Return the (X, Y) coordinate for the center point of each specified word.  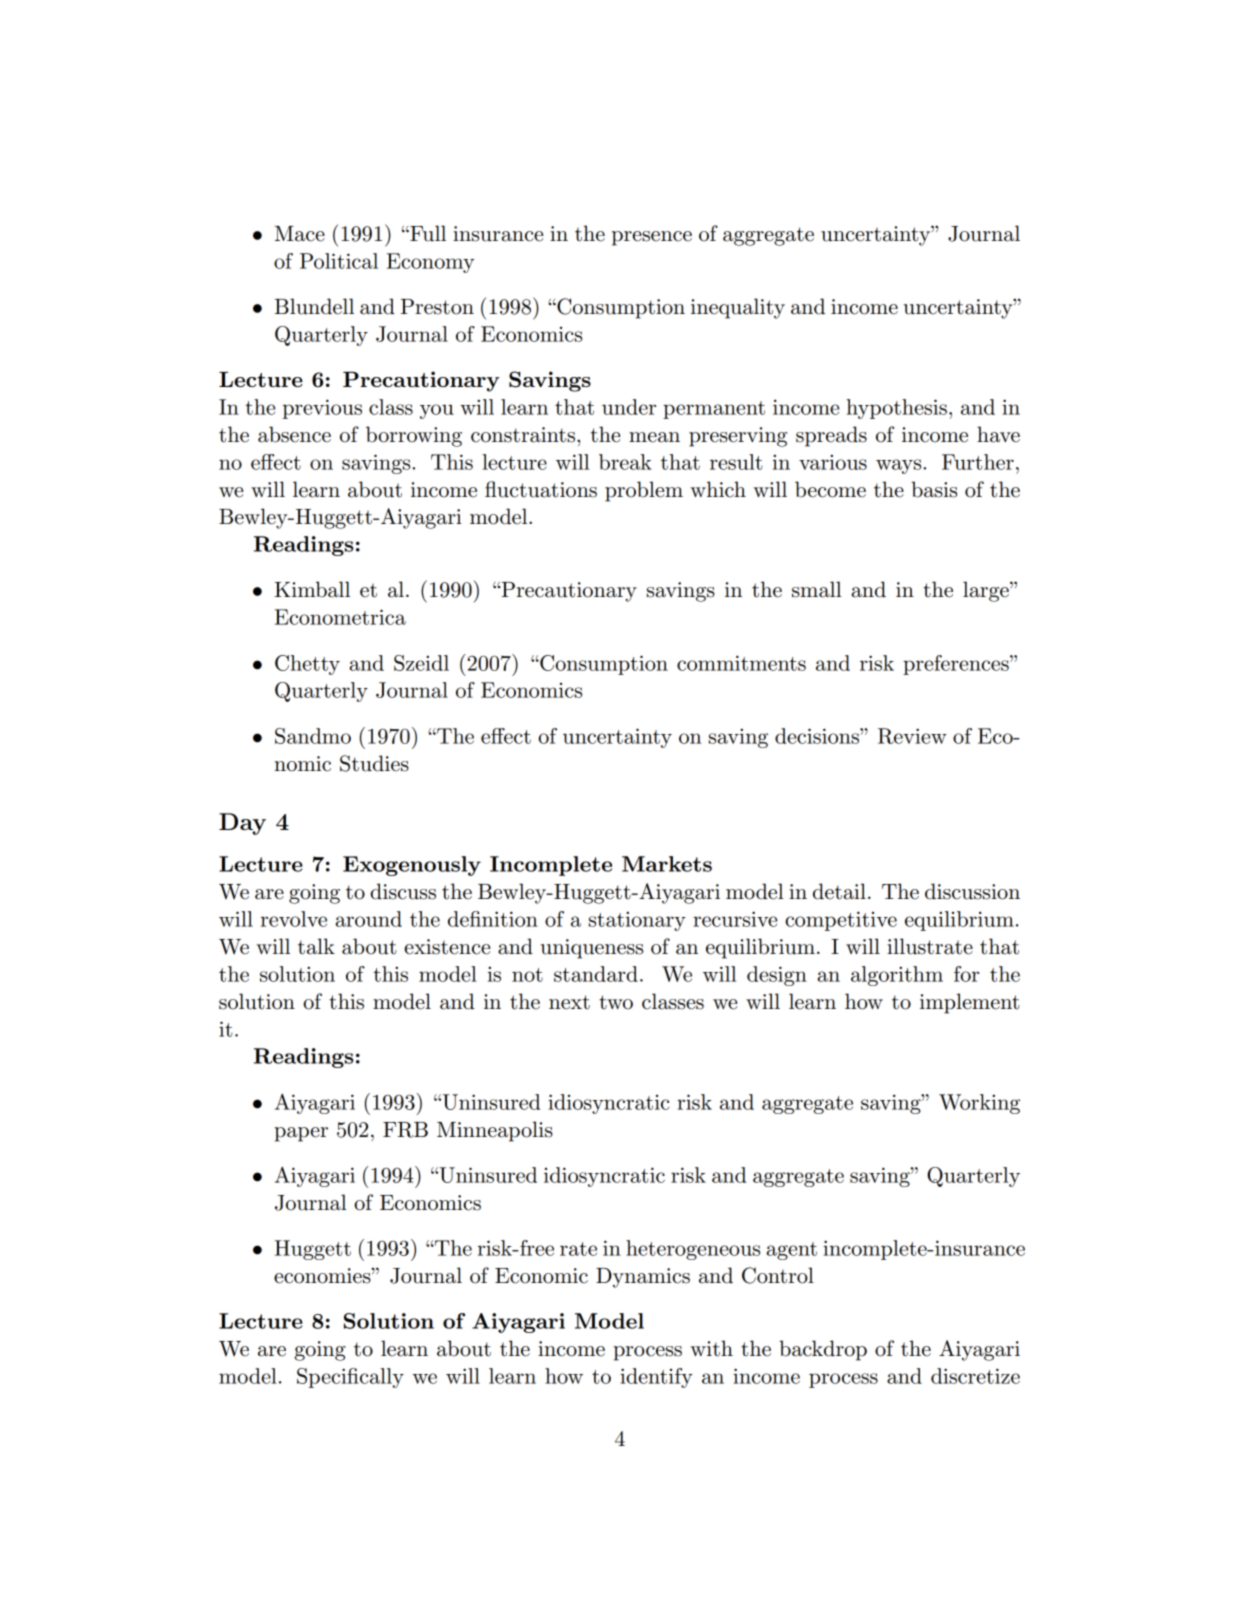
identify (656, 1378)
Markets (667, 864)
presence (652, 238)
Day (242, 824)
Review (912, 736)
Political (339, 261)
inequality (738, 308)
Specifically (350, 1378)
